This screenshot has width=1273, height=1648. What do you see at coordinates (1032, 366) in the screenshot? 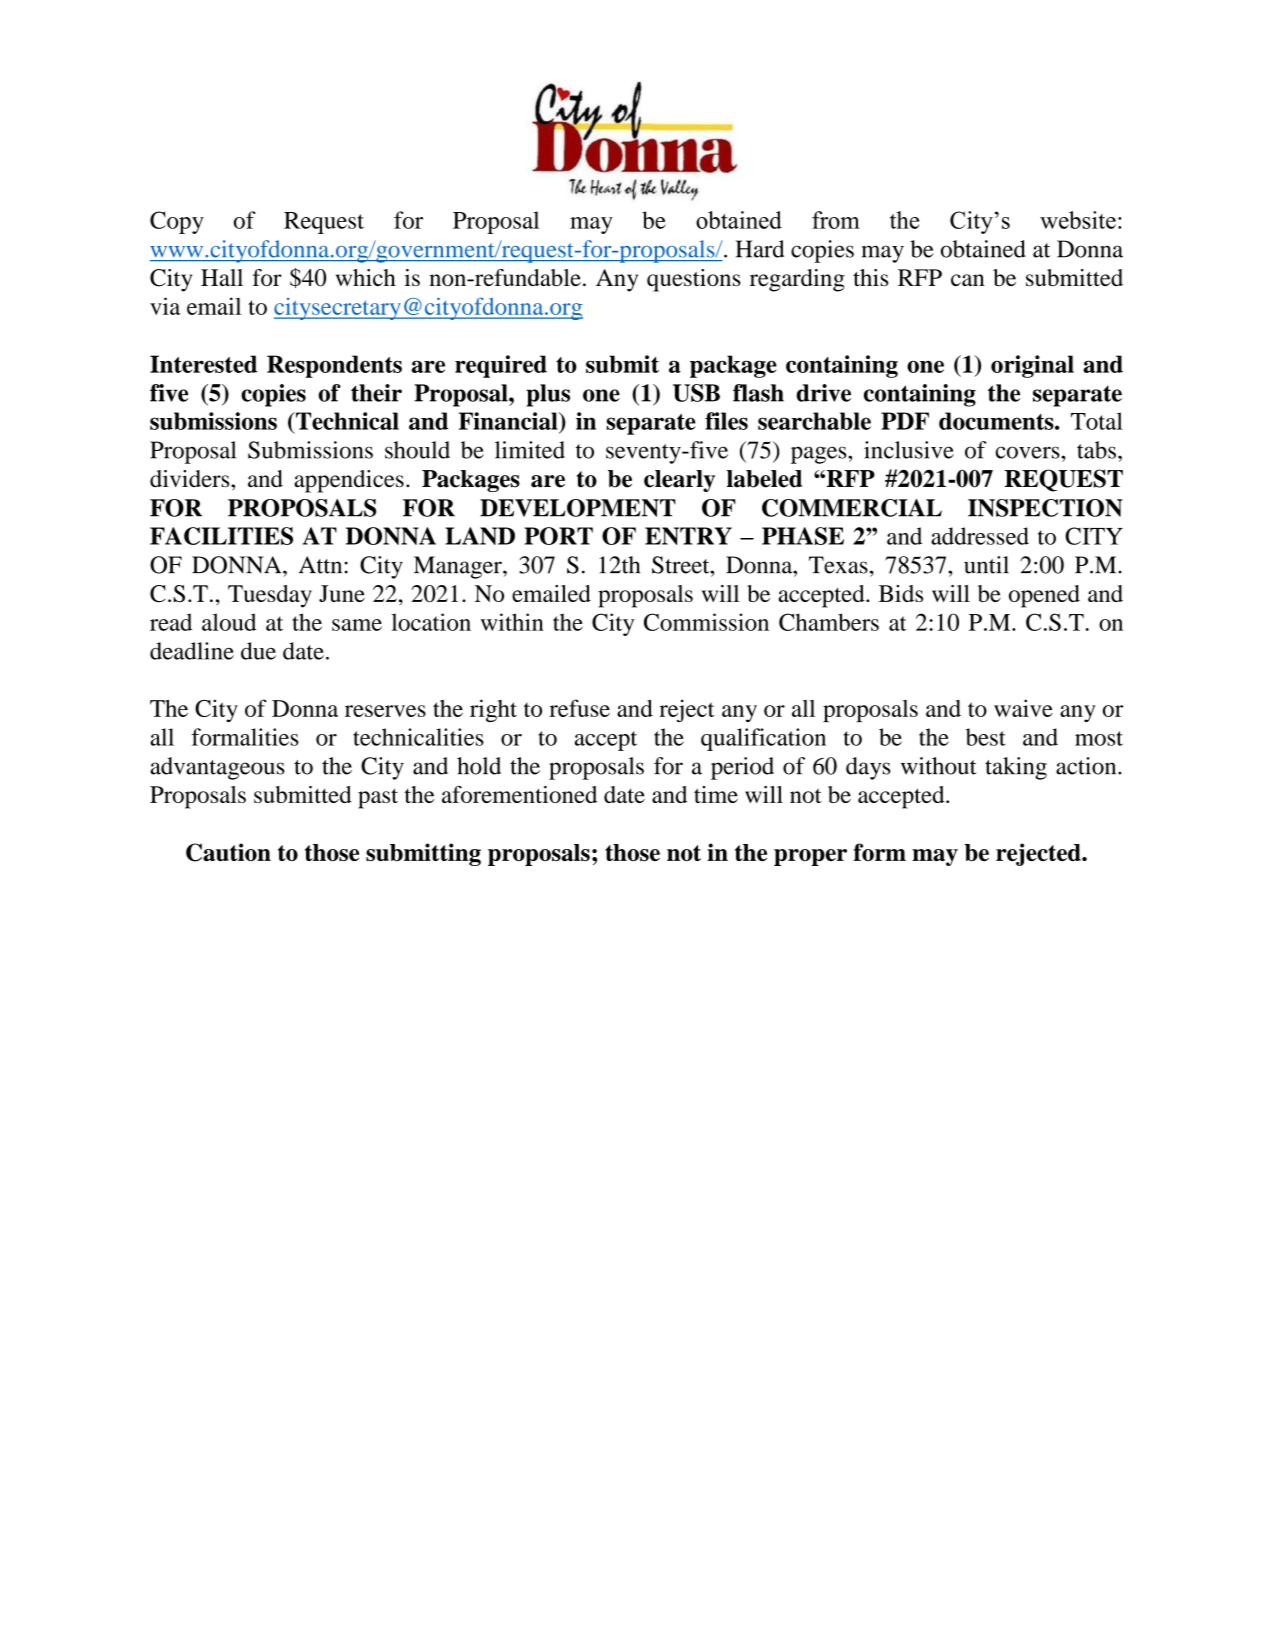
I see `original` at bounding box center [1032, 366].
